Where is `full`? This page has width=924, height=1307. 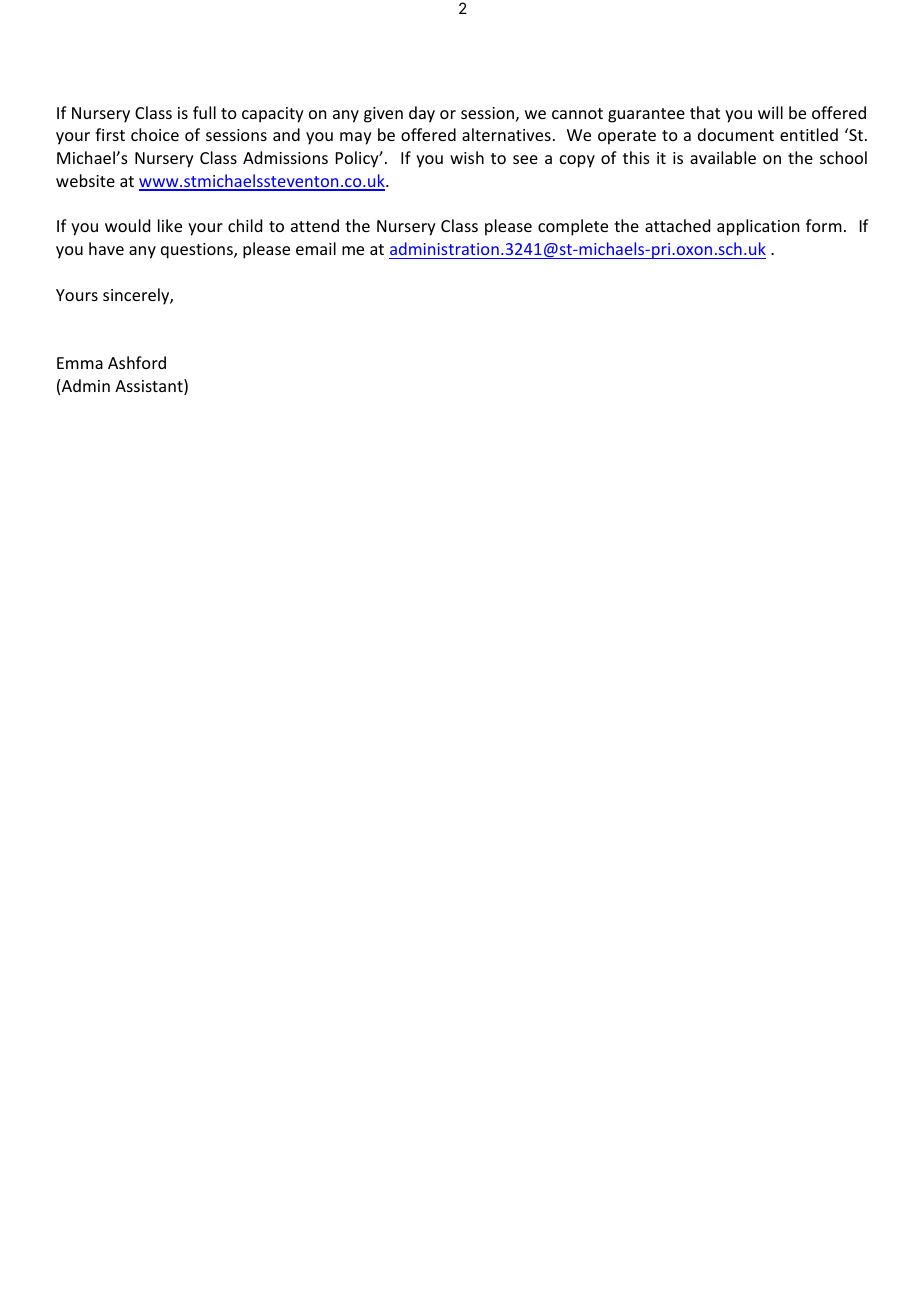 full is located at coordinates (204, 112).
